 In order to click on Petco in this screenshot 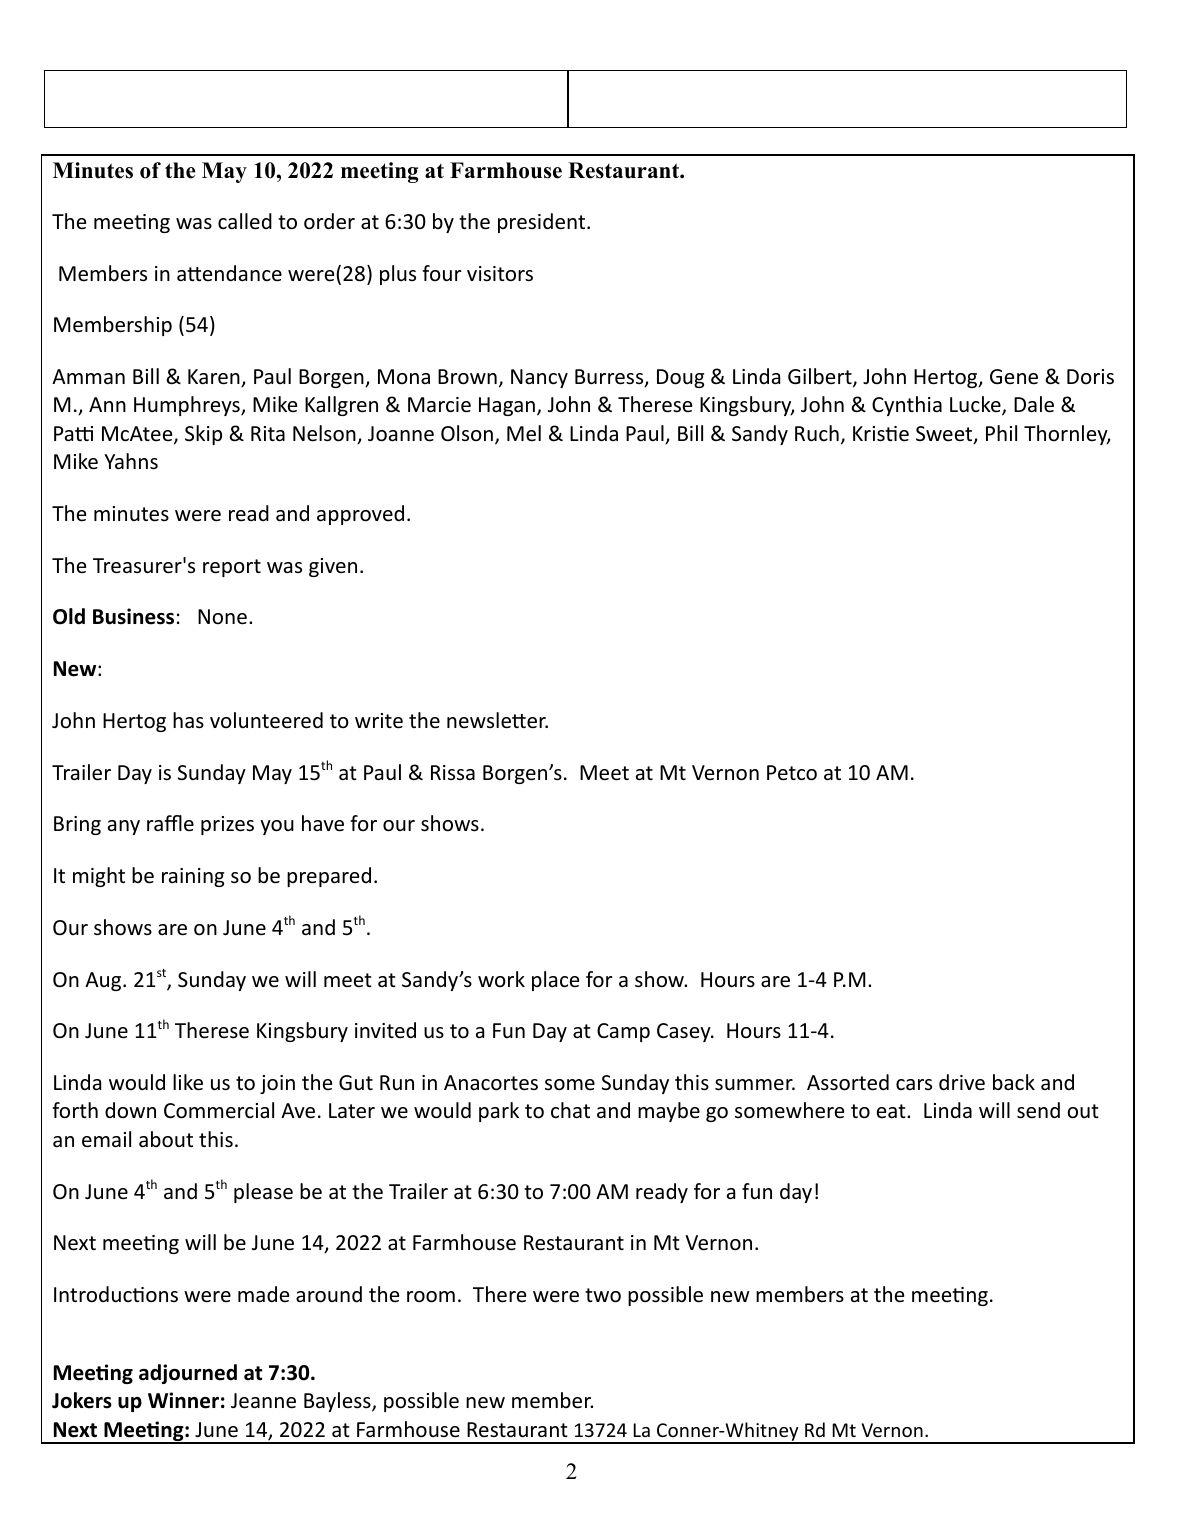, I will do `click(792, 773)`.
